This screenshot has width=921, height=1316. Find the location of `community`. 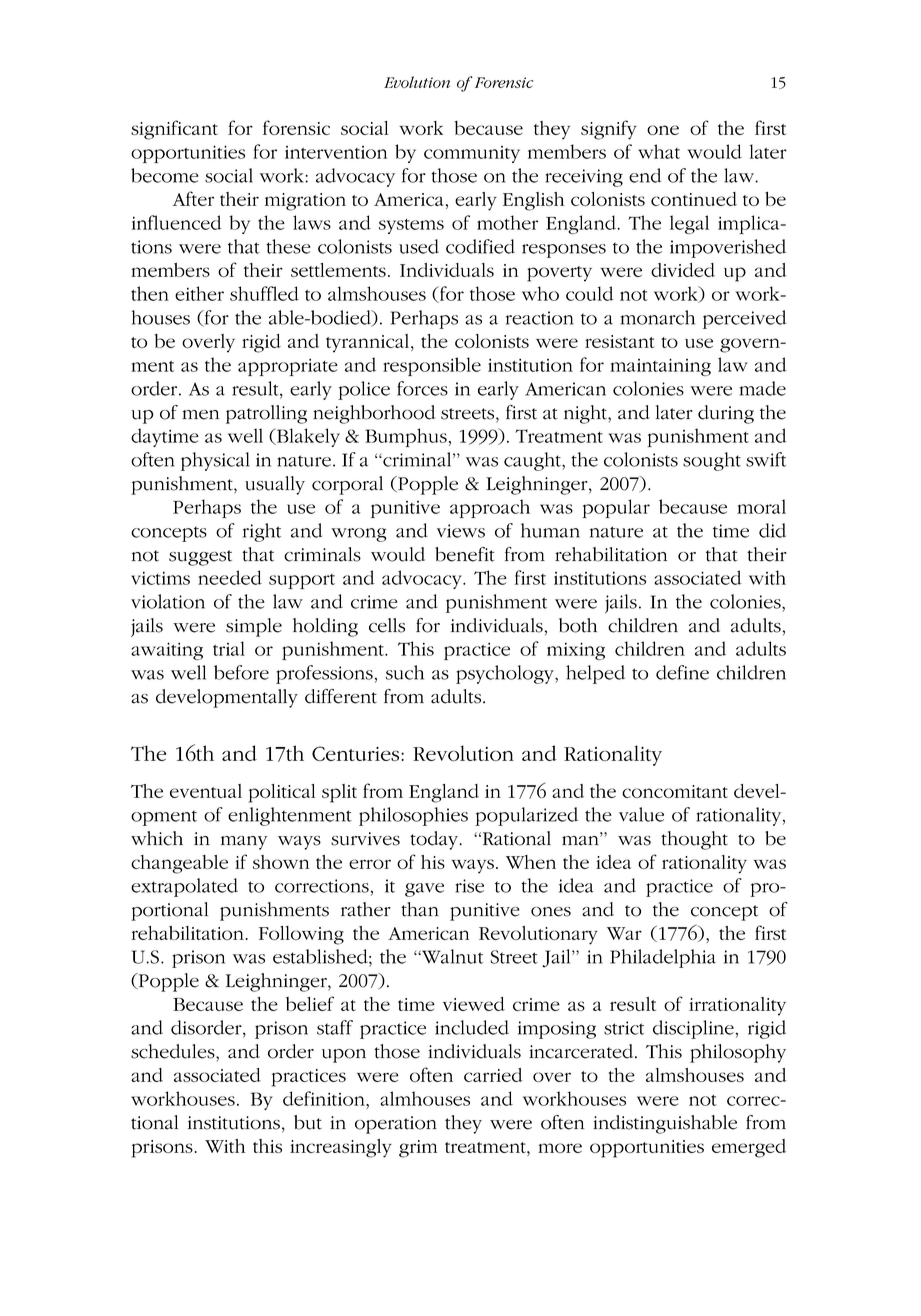

community is located at coordinates (472, 154).
